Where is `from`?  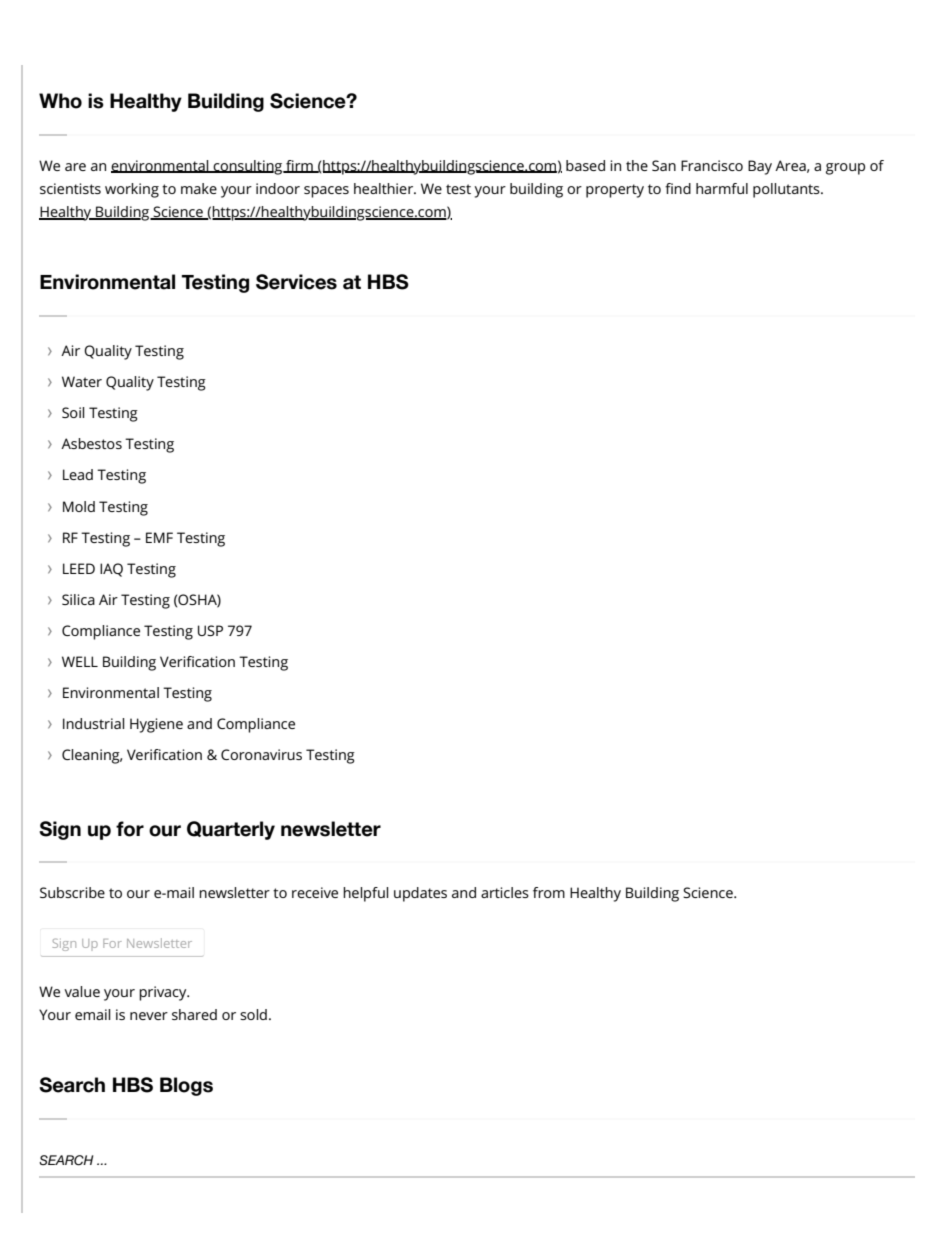
from is located at coordinates (549, 892).
